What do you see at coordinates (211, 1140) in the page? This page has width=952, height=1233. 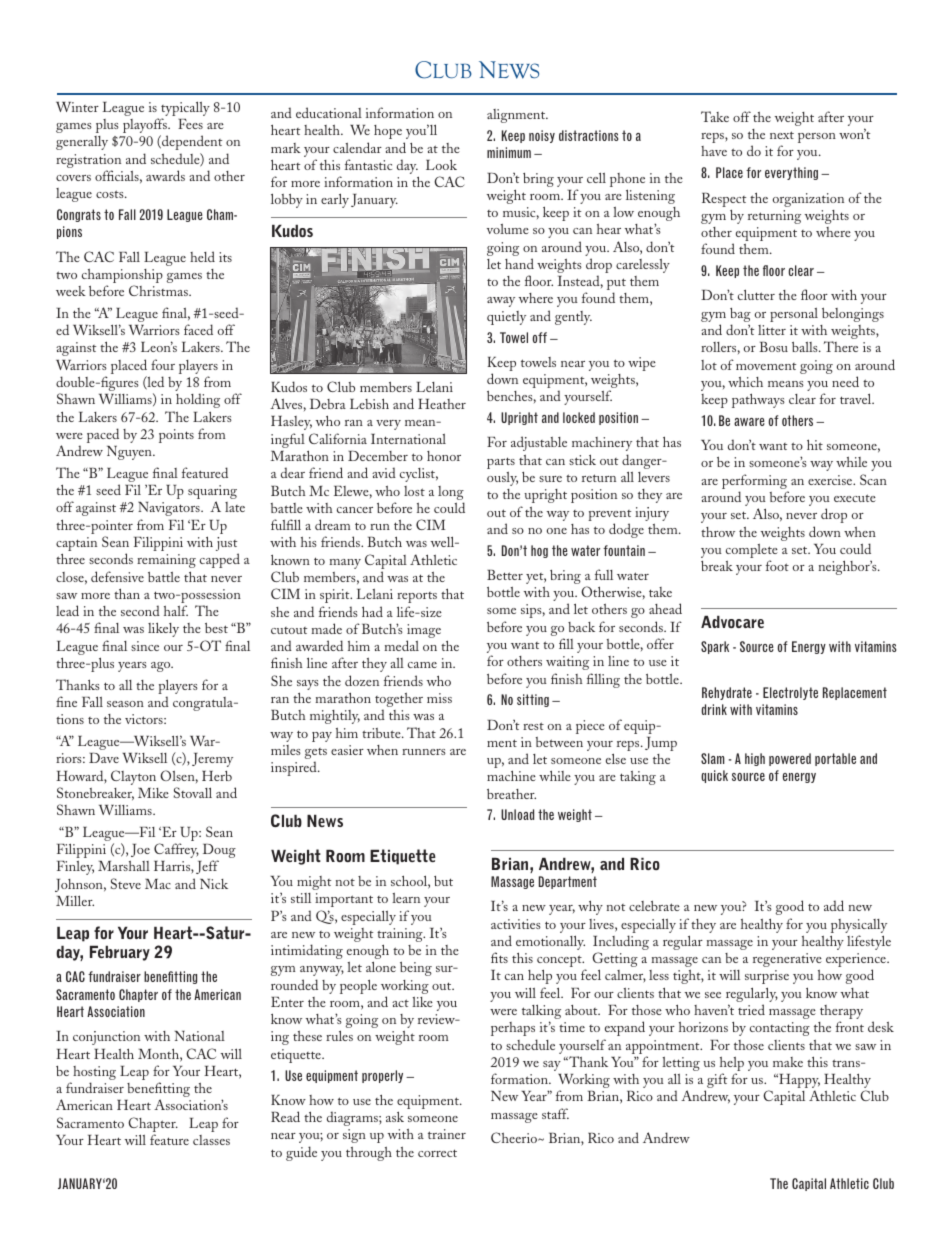 I see `classes` at bounding box center [211, 1140].
